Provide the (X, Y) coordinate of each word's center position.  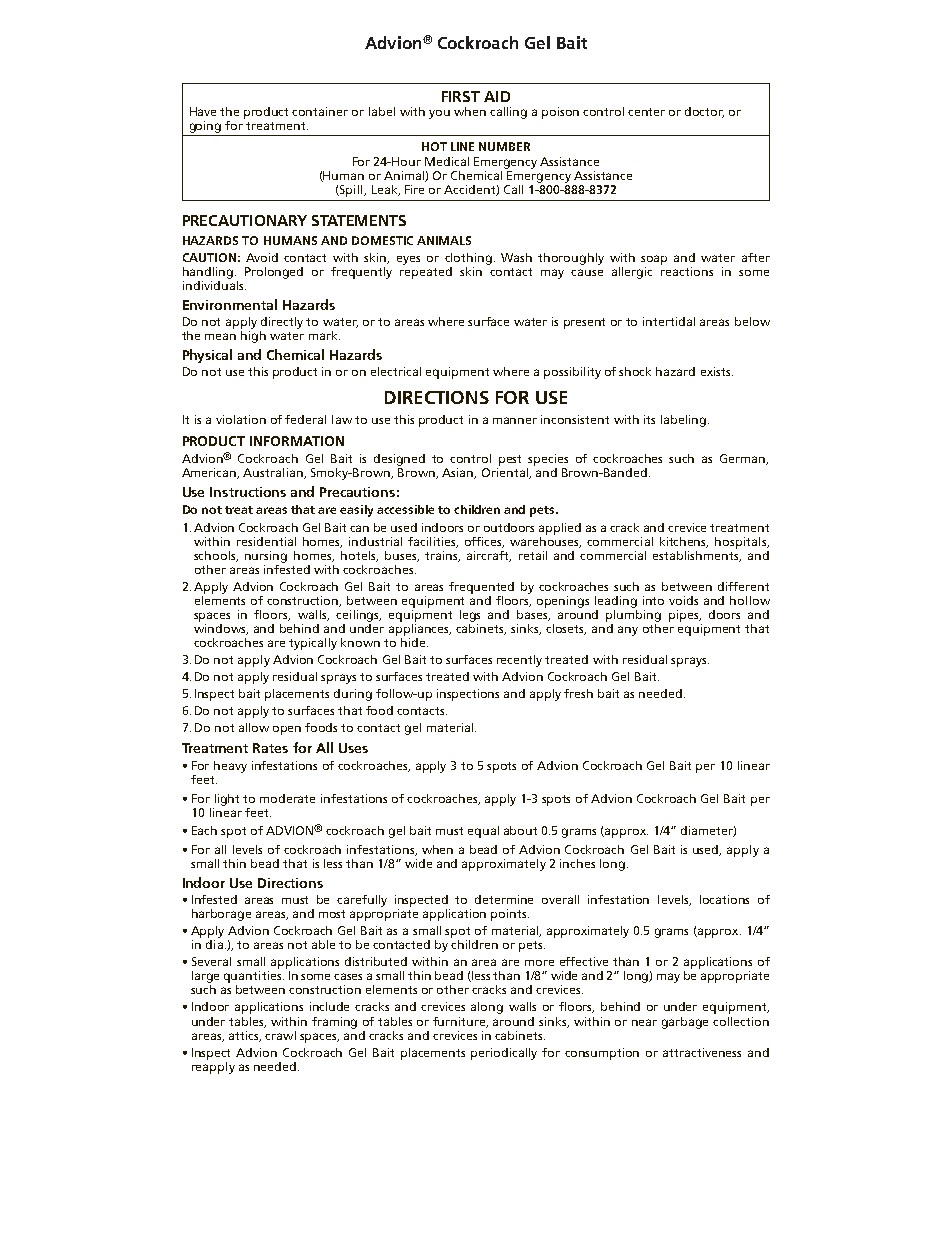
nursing (266, 557)
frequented (481, 588)
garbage (685, 1023)
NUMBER (504, 146)
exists (717, 371)
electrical (396, 371)
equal (483, 832)
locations (724, 899)
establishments (697, 555)
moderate (287, 798)
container (320, 111)
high (253, 335)
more (539, 963)
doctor (704, 112)
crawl (280, 1035)
